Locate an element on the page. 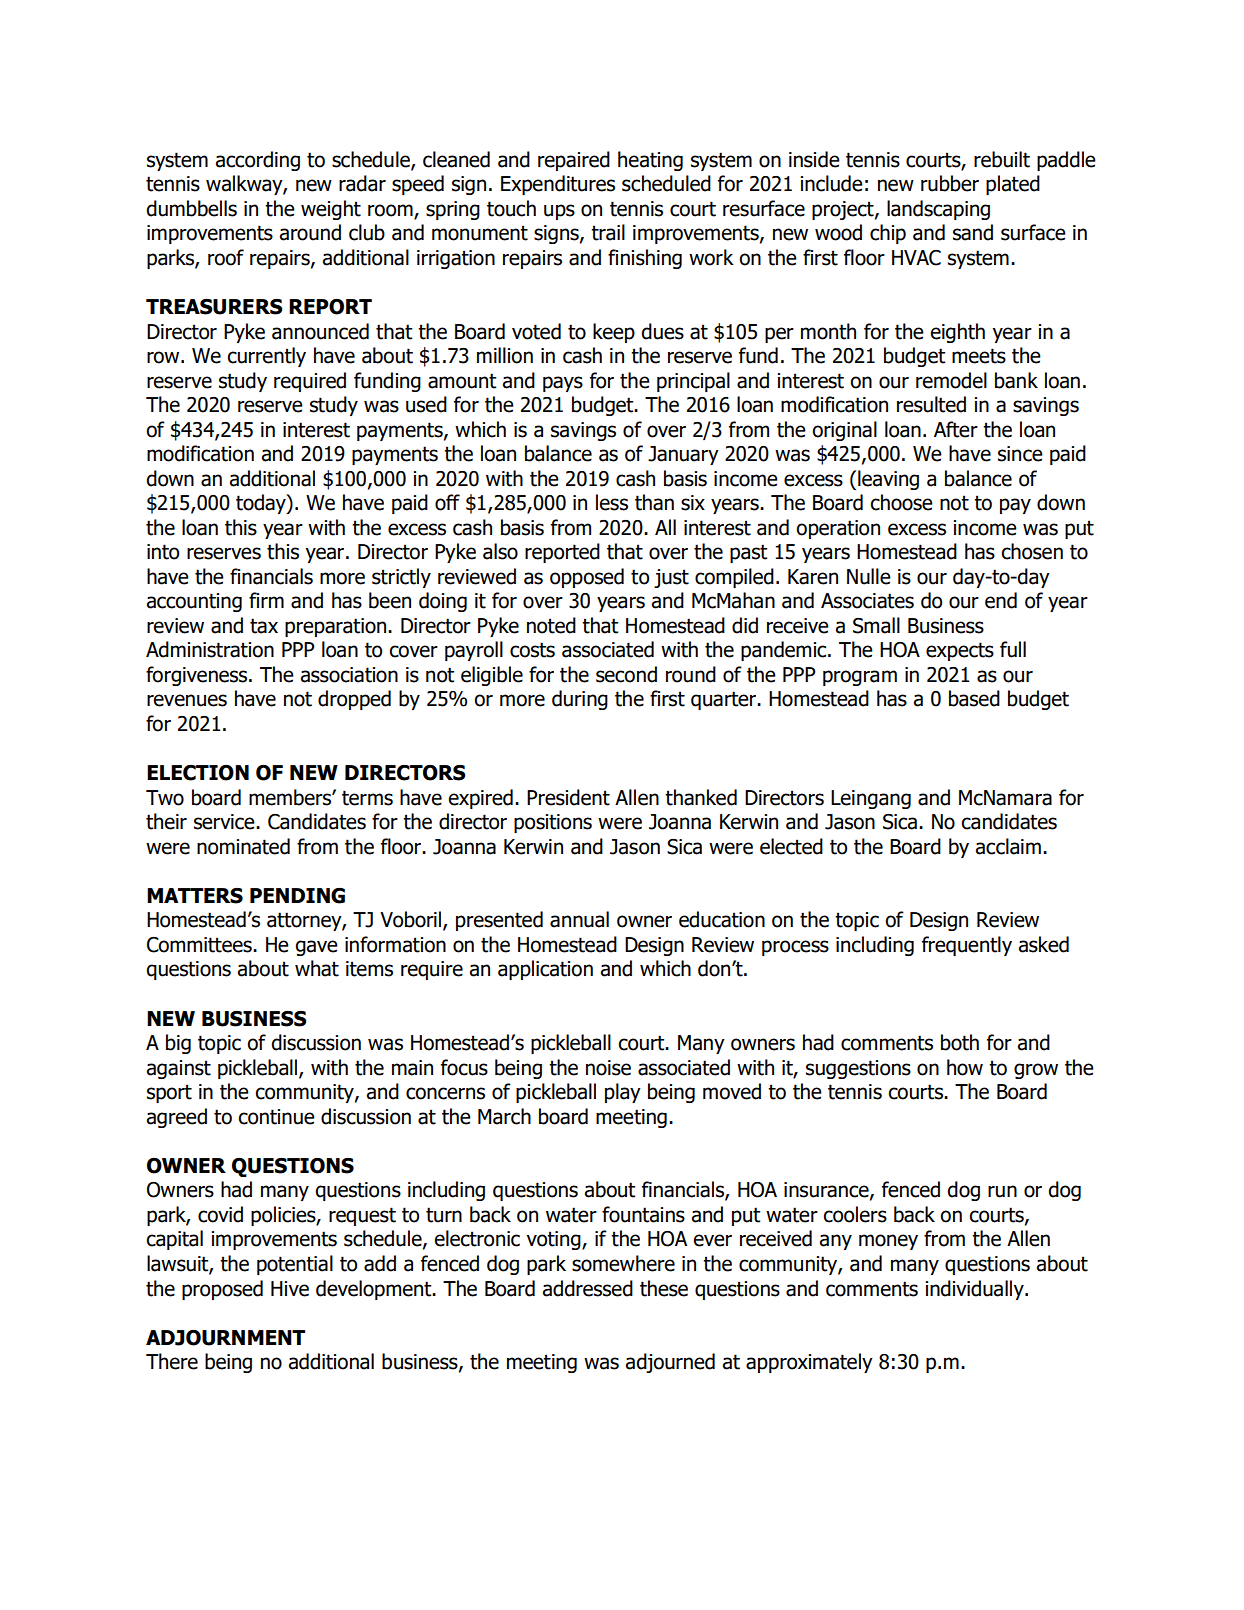  both is located at coordinates (960, 1042).
